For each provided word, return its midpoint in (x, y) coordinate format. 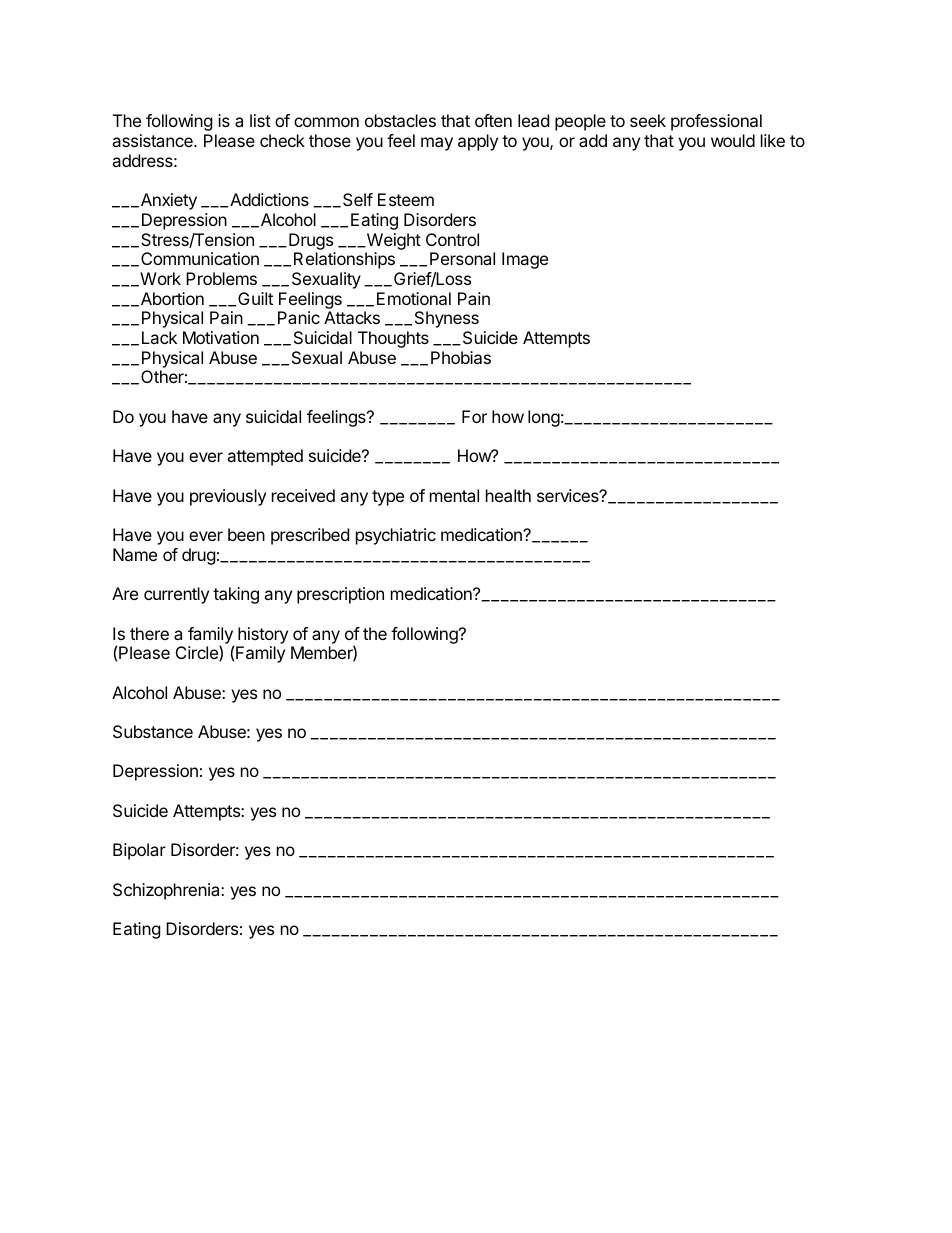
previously (228, 497)
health (508, 495)
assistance (153, 140)
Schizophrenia (167, 891)
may (437, 144)
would (733, 140)
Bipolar (139, 851)
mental (454, 495)
